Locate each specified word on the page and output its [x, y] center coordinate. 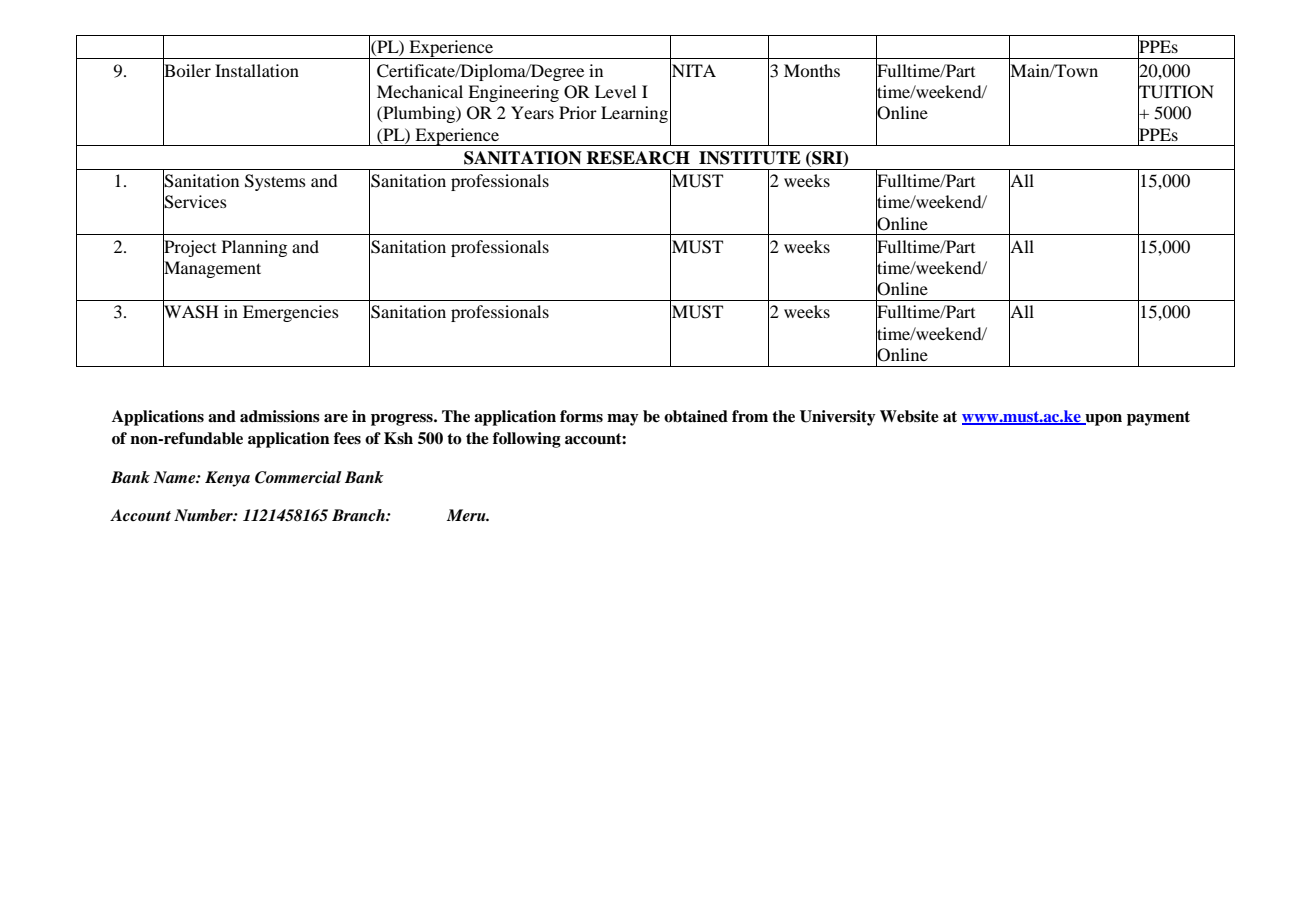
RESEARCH [638, 158]
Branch [359, 515]
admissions [280, 416]
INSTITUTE [750, 158]
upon [1102, 420]
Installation [257, 70]
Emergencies [291, 313]
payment [1158, 418]
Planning [254, 248]
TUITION [1176, 92]
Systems [275, 182]
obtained [696, 416]
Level [615, 91]
